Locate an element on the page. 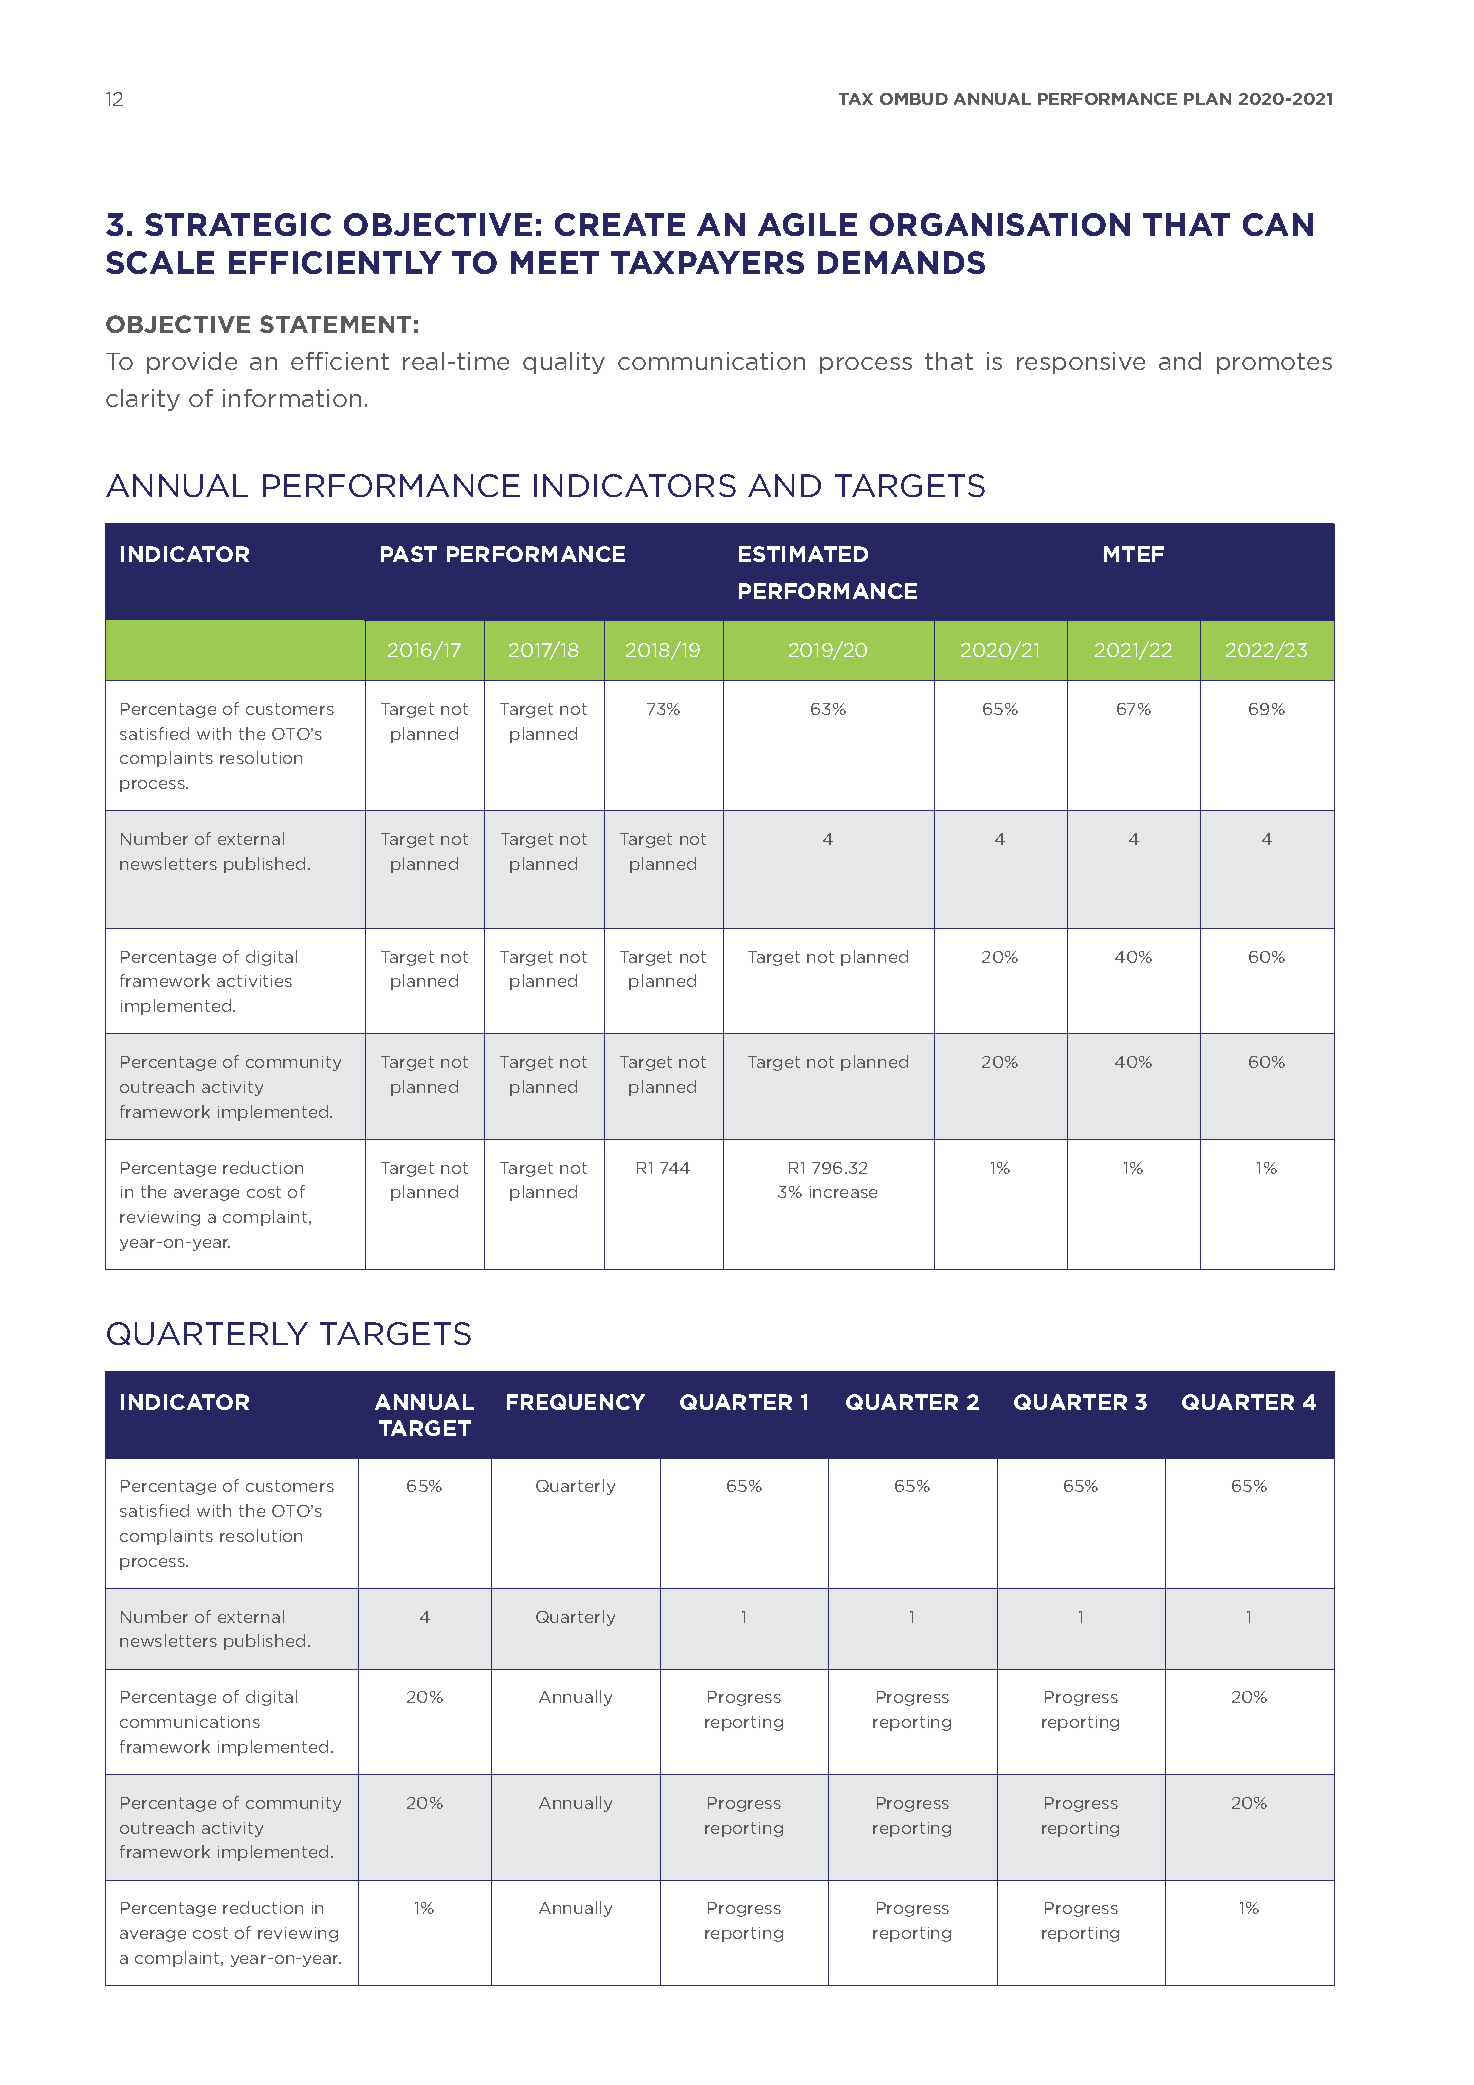 The width and height of the image is (1474, 2085). STRATEGIC is located at coordinates (238, 224).
